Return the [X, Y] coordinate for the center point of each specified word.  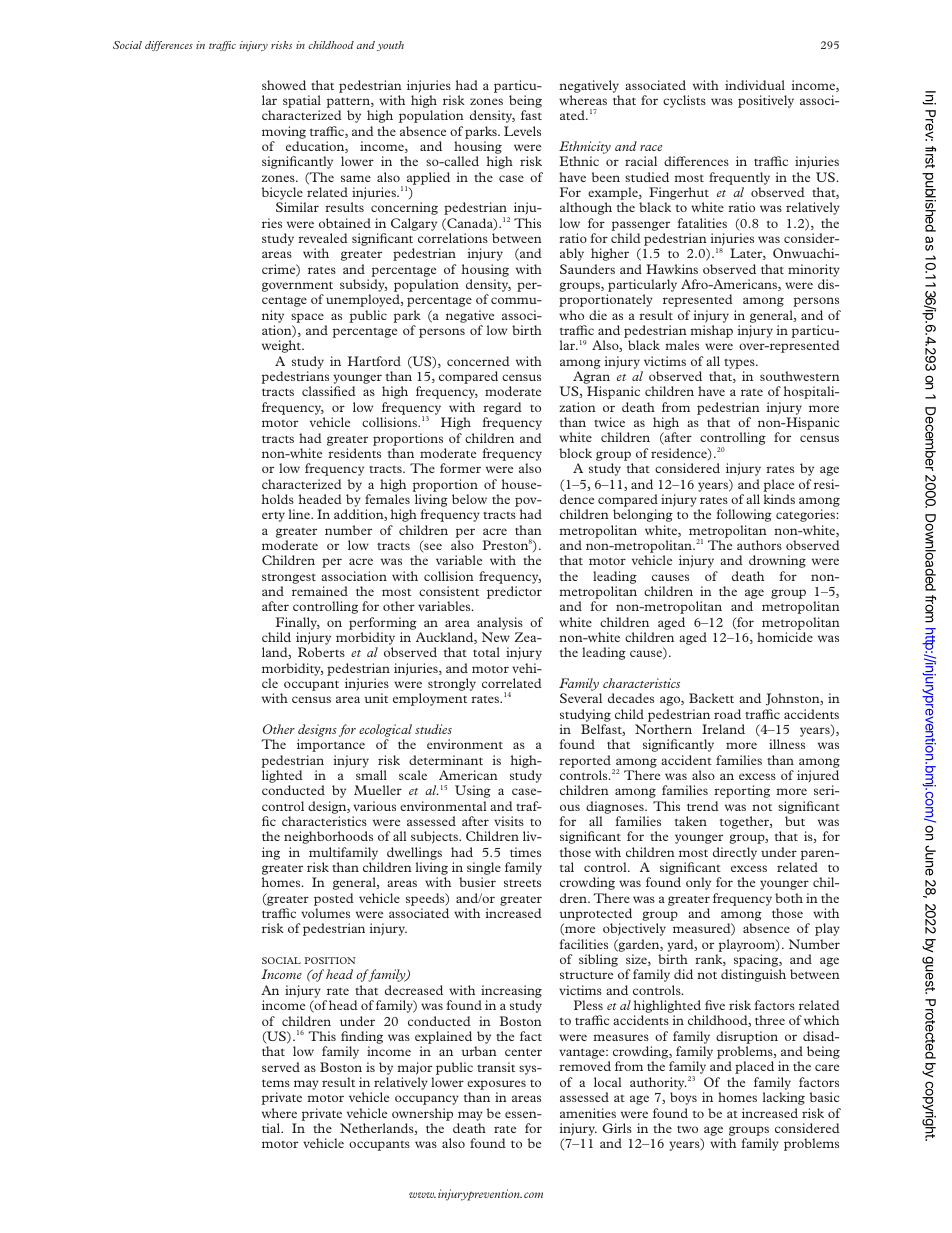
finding [362, 1037]
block [575, 453]
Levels [522, 131]
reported [586, 762]
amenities [588, 1113]
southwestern [800, 376]
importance [331, 745]
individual [755, 85]
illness [787, 744]
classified [329, 391]
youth [390, 46]
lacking [784, 1098]
